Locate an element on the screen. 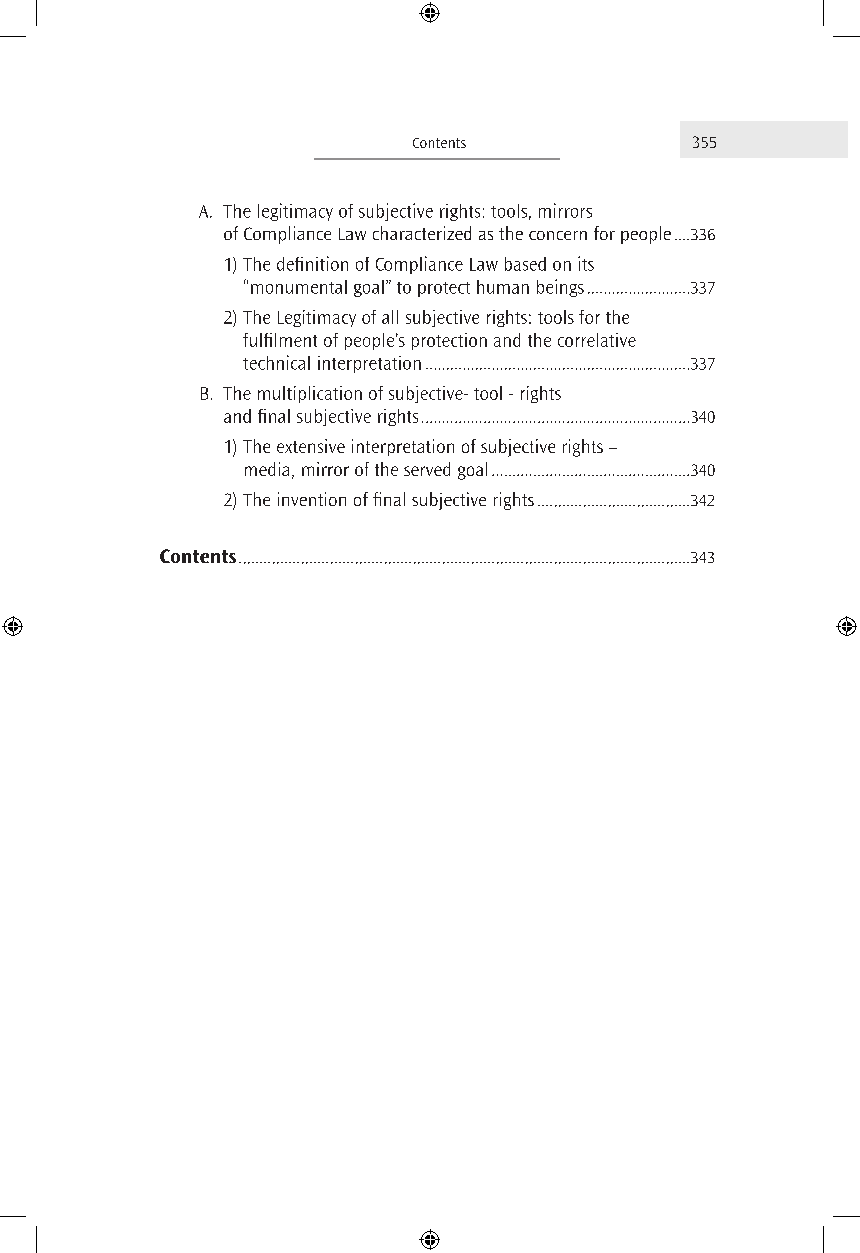 The width and height of the screenshot is (860, 1253). multiplication is located at coordinates (310, 394).
